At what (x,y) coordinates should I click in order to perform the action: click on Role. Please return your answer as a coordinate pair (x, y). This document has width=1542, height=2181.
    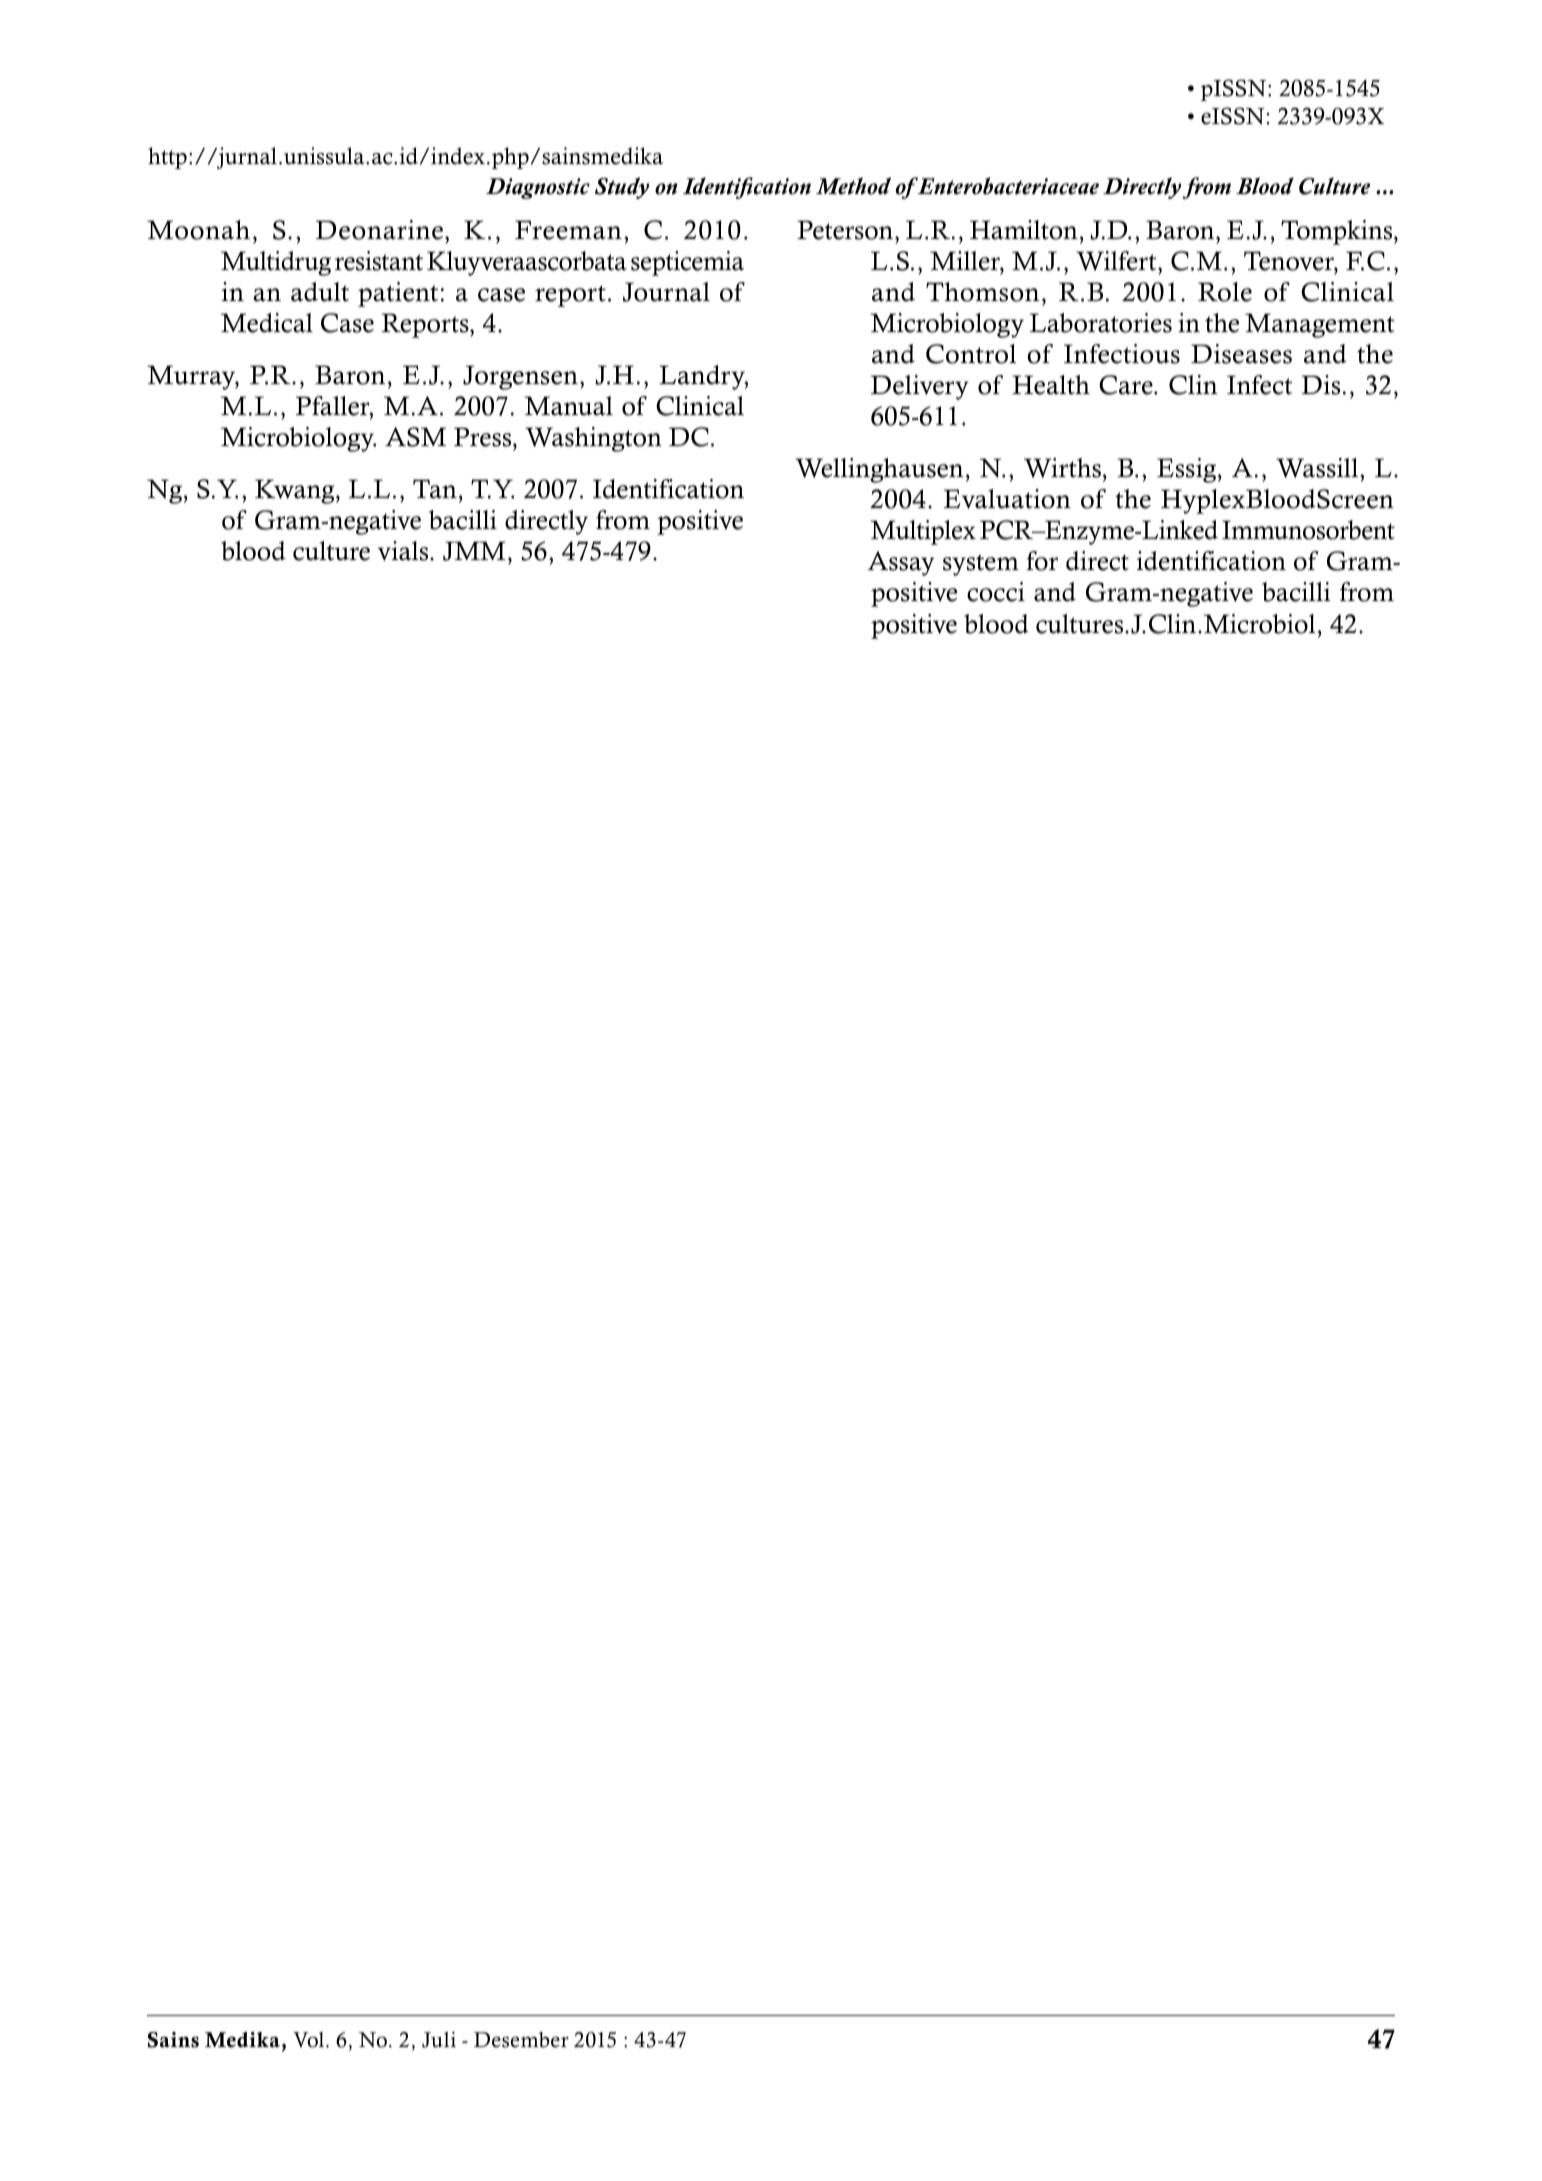
    Looking at the image, I should click on (1225, 292).
